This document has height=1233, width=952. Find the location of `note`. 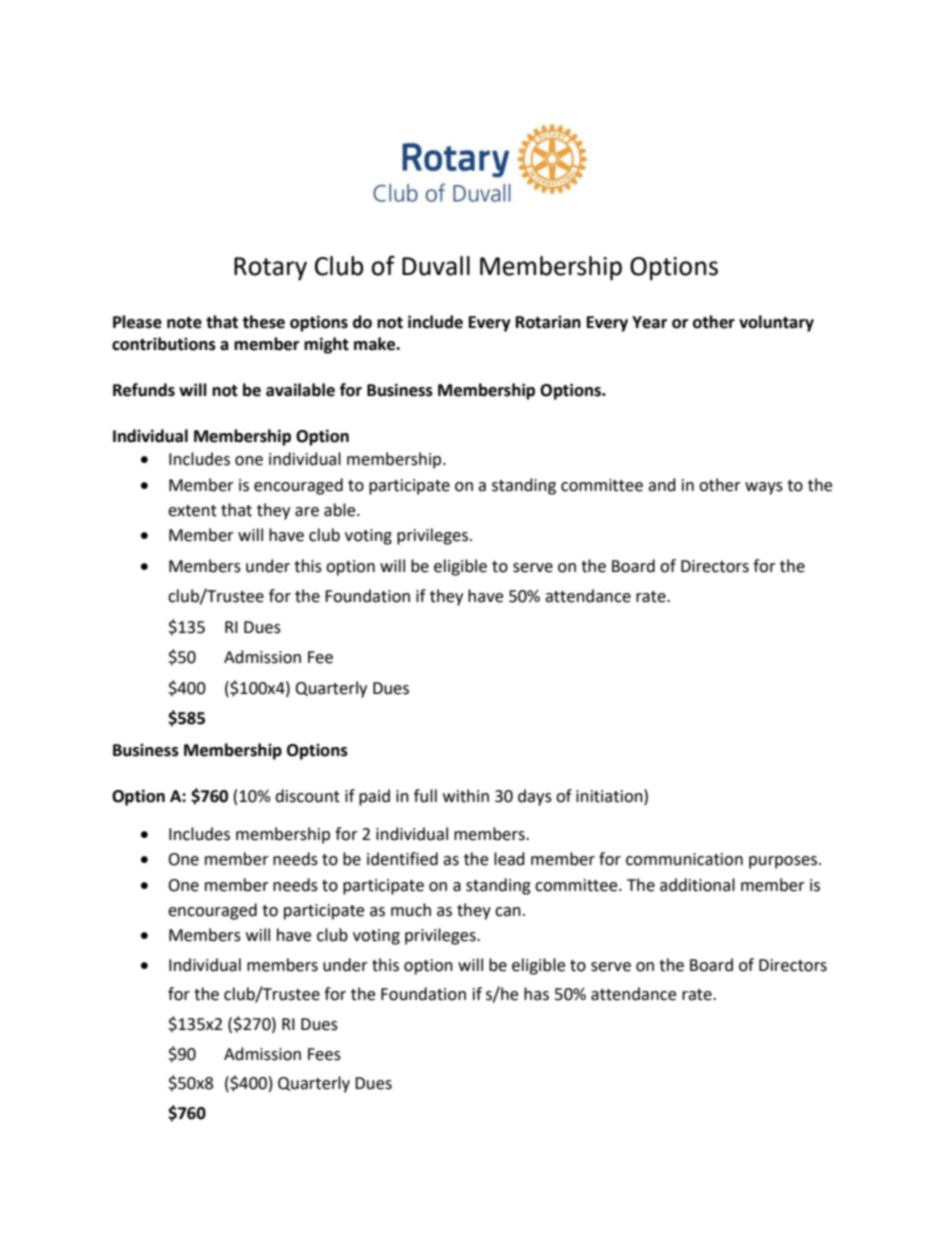

note is located at coordinates (184, 323).
